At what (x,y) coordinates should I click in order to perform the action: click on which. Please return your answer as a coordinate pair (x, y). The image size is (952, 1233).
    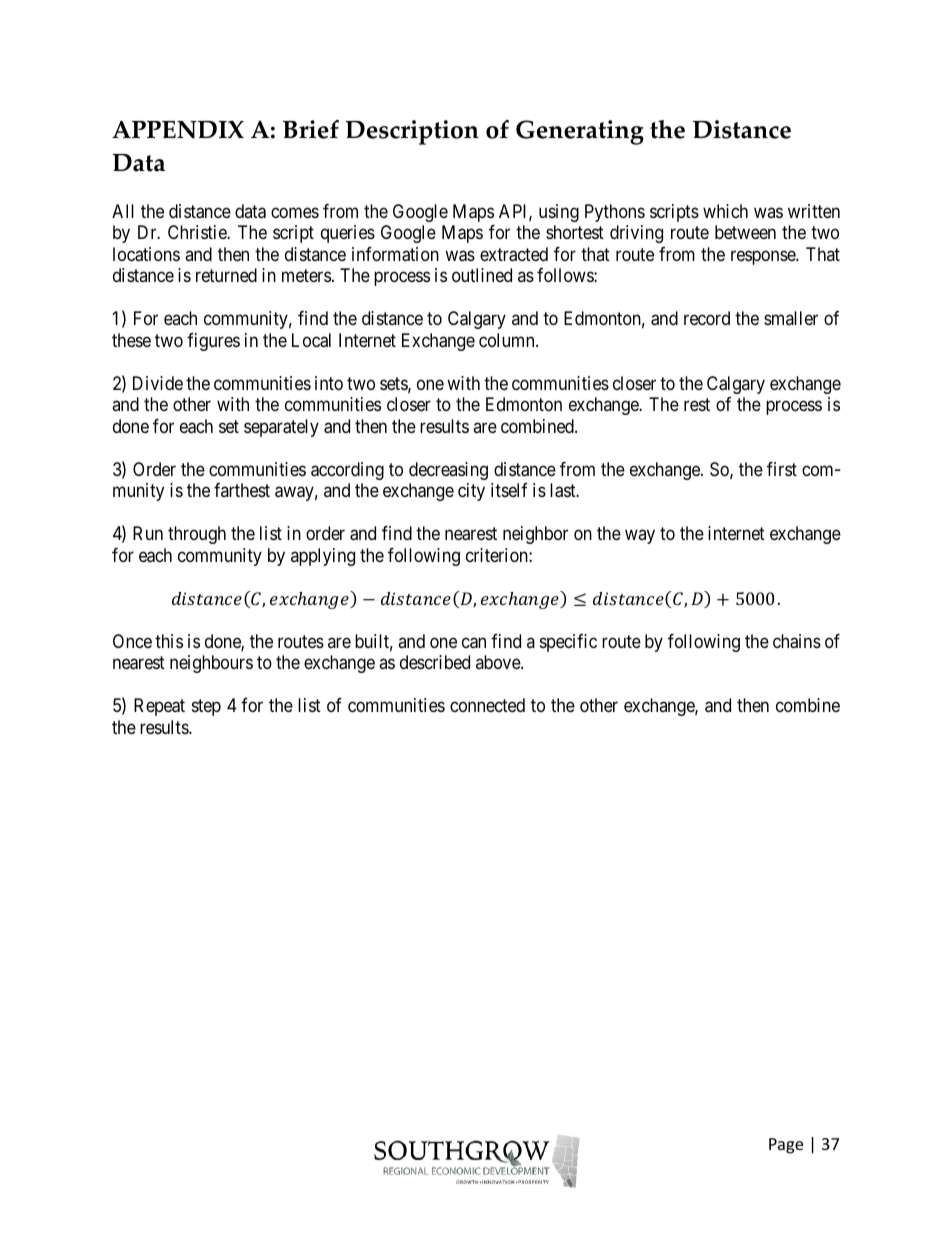
    Looking at the image, I should click on (725, 211).
